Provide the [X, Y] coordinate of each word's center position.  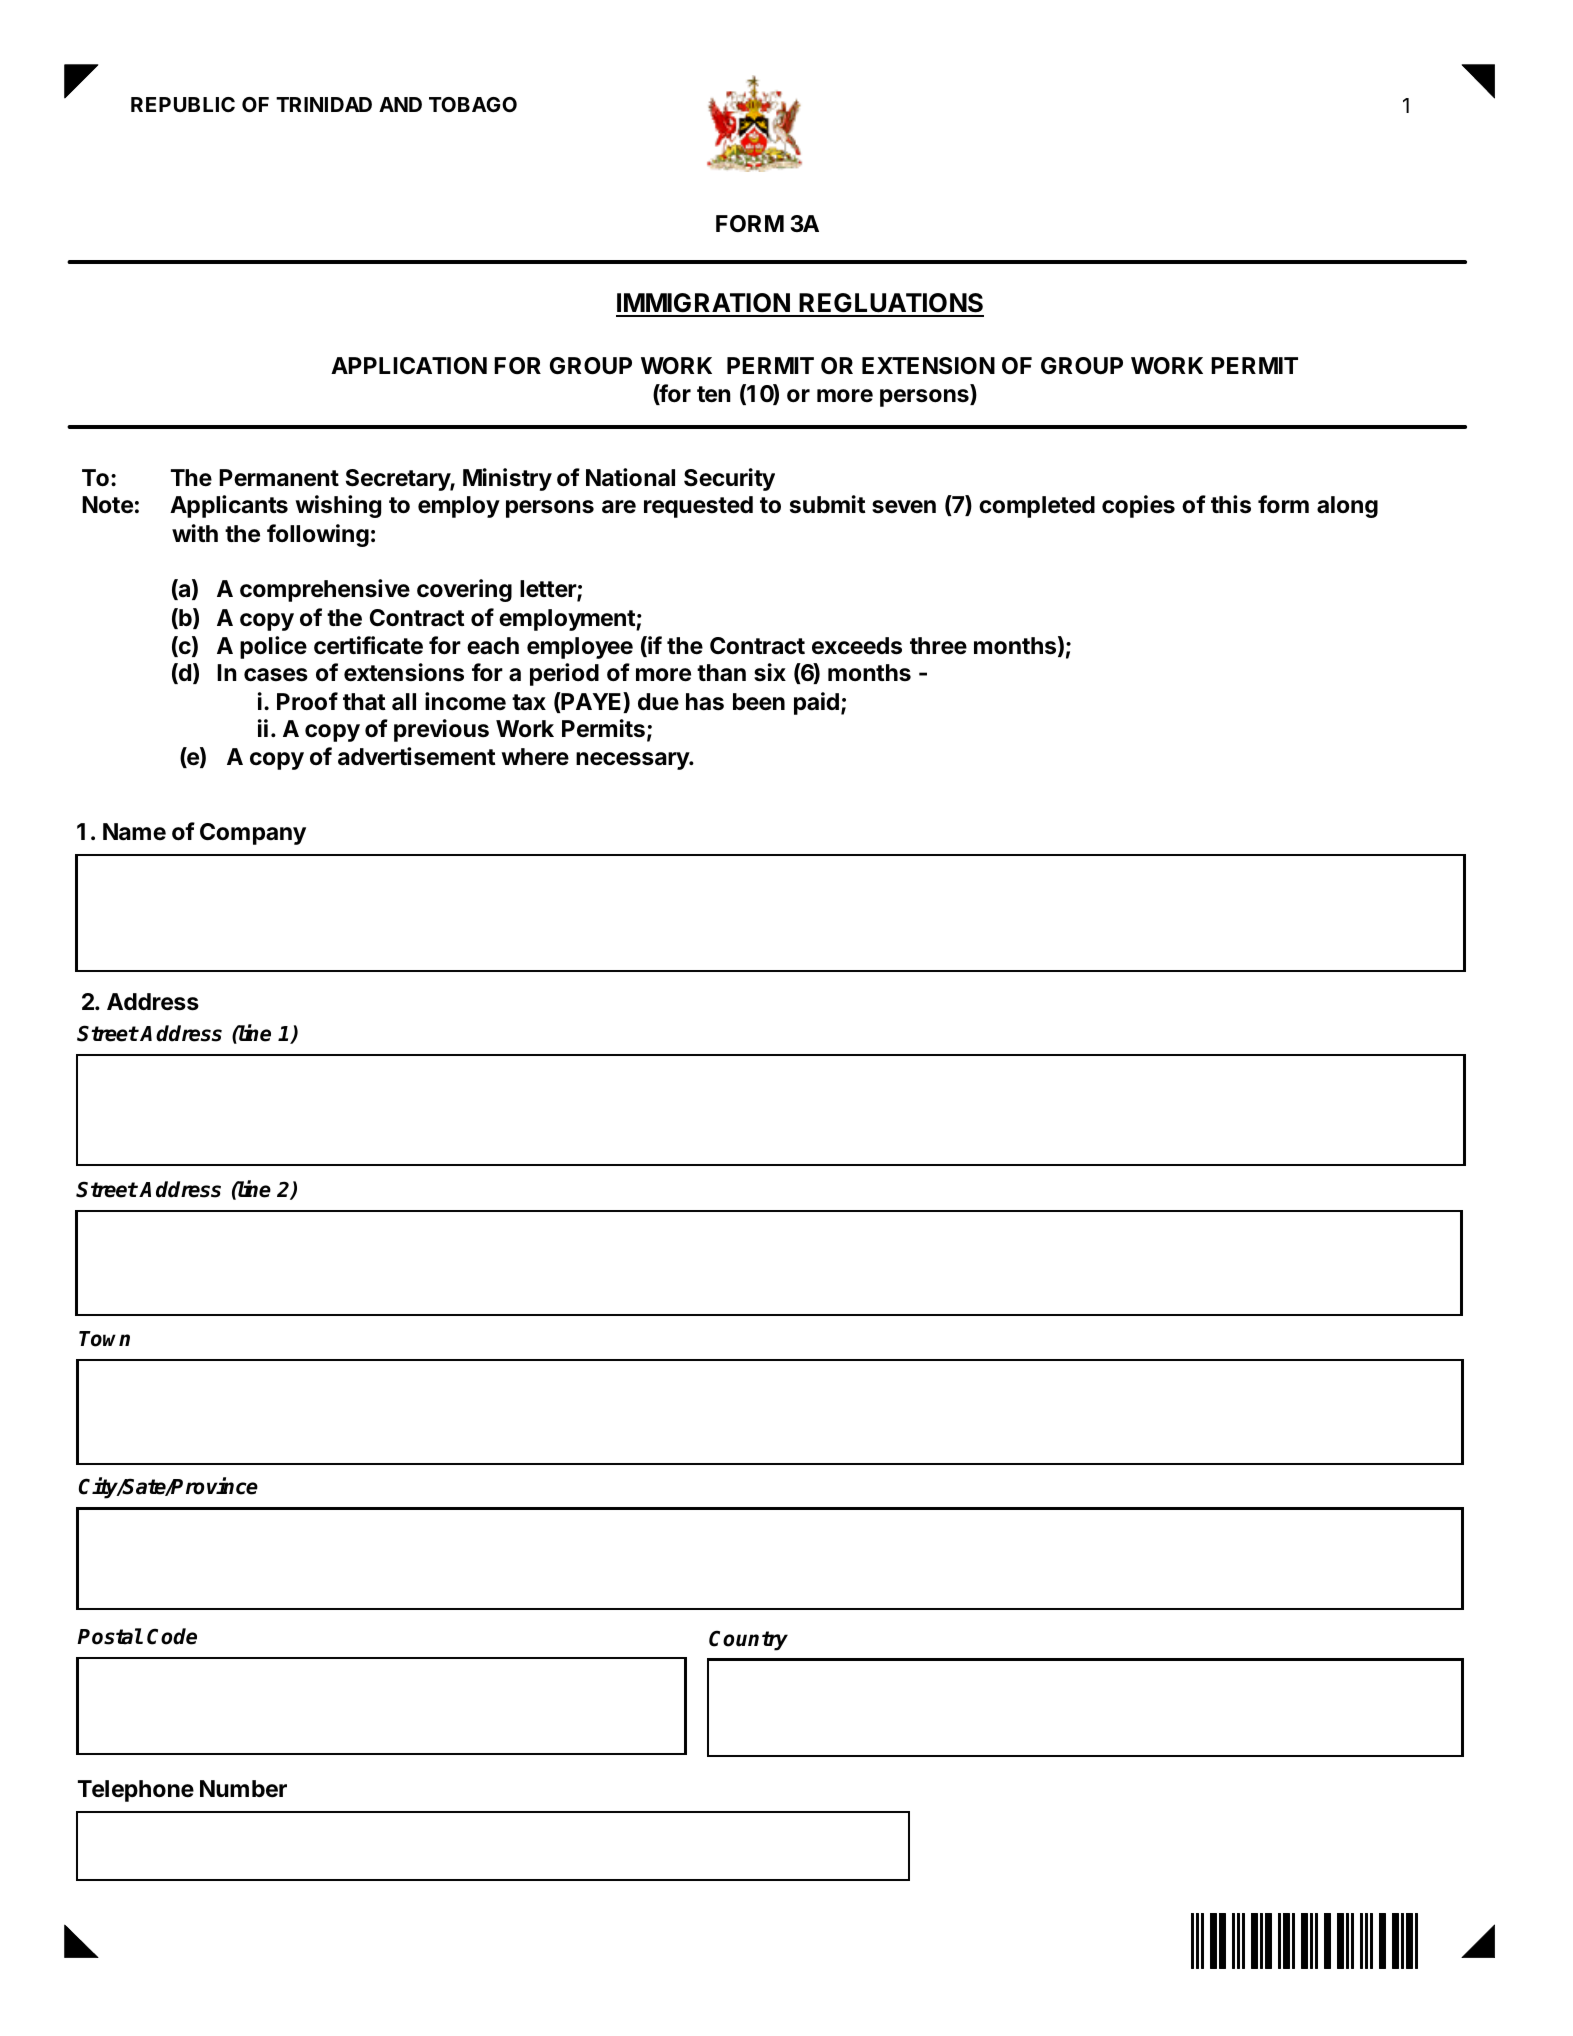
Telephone [136, 1791]
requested [698, 507]
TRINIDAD [324, 104]
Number [243, 1789]
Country [748, 1640]
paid [816, 703]
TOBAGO [473, 104]
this [1231, 504]
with [195, 533]
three [938, 646]
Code [172, 1636]
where [535, 757]
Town [104, 1339]
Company [253, 834]
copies [1138, 506]
